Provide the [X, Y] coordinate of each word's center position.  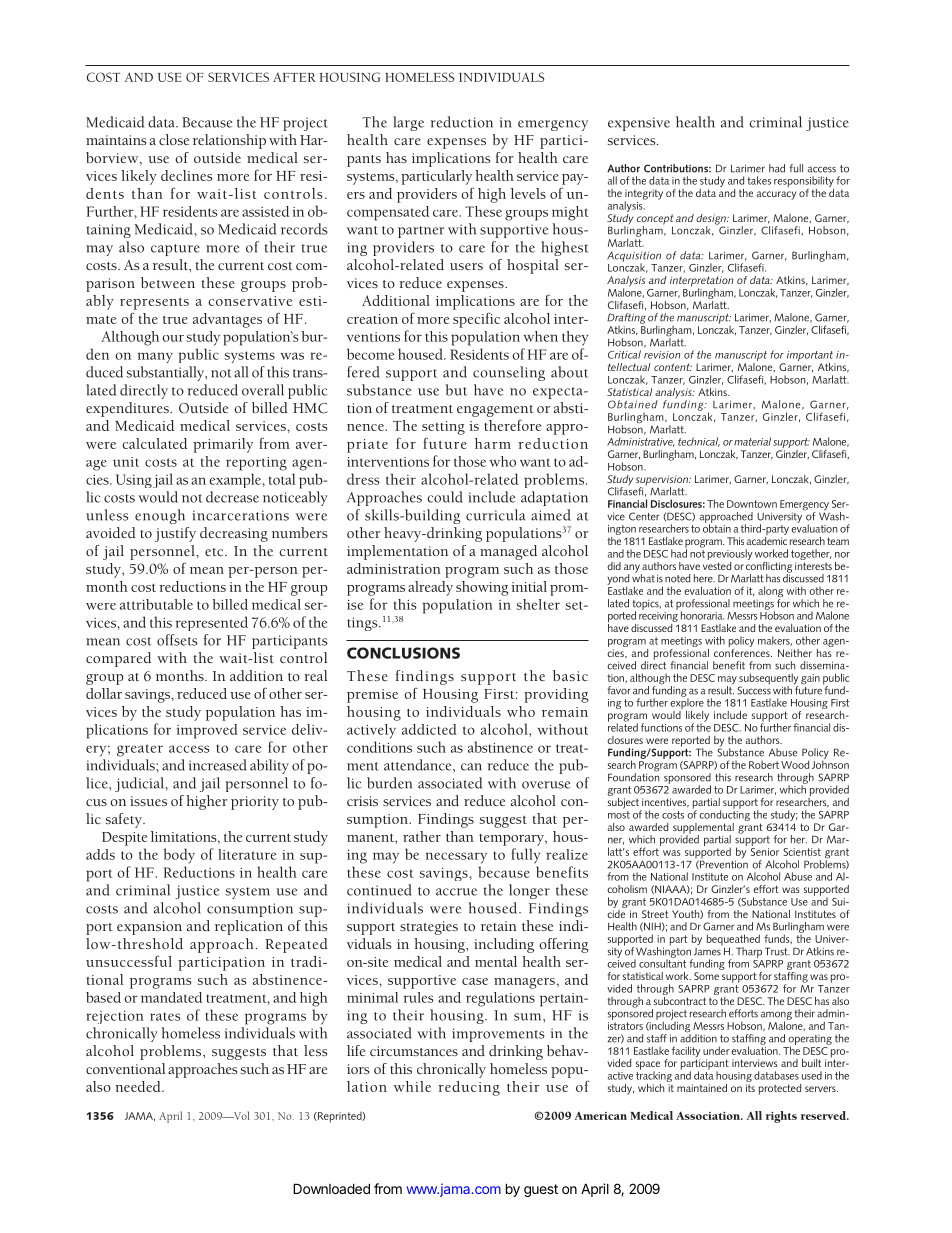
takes [759, 180]
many [155, 357]
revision [662, 355]
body [179, 855]
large [408, 123]
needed [139, 1086]
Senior [765, 852]
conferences [743, 651]
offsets [177, 640]
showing [482, 588]
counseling [509, 373]
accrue [456, 892]
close [174, 139]
